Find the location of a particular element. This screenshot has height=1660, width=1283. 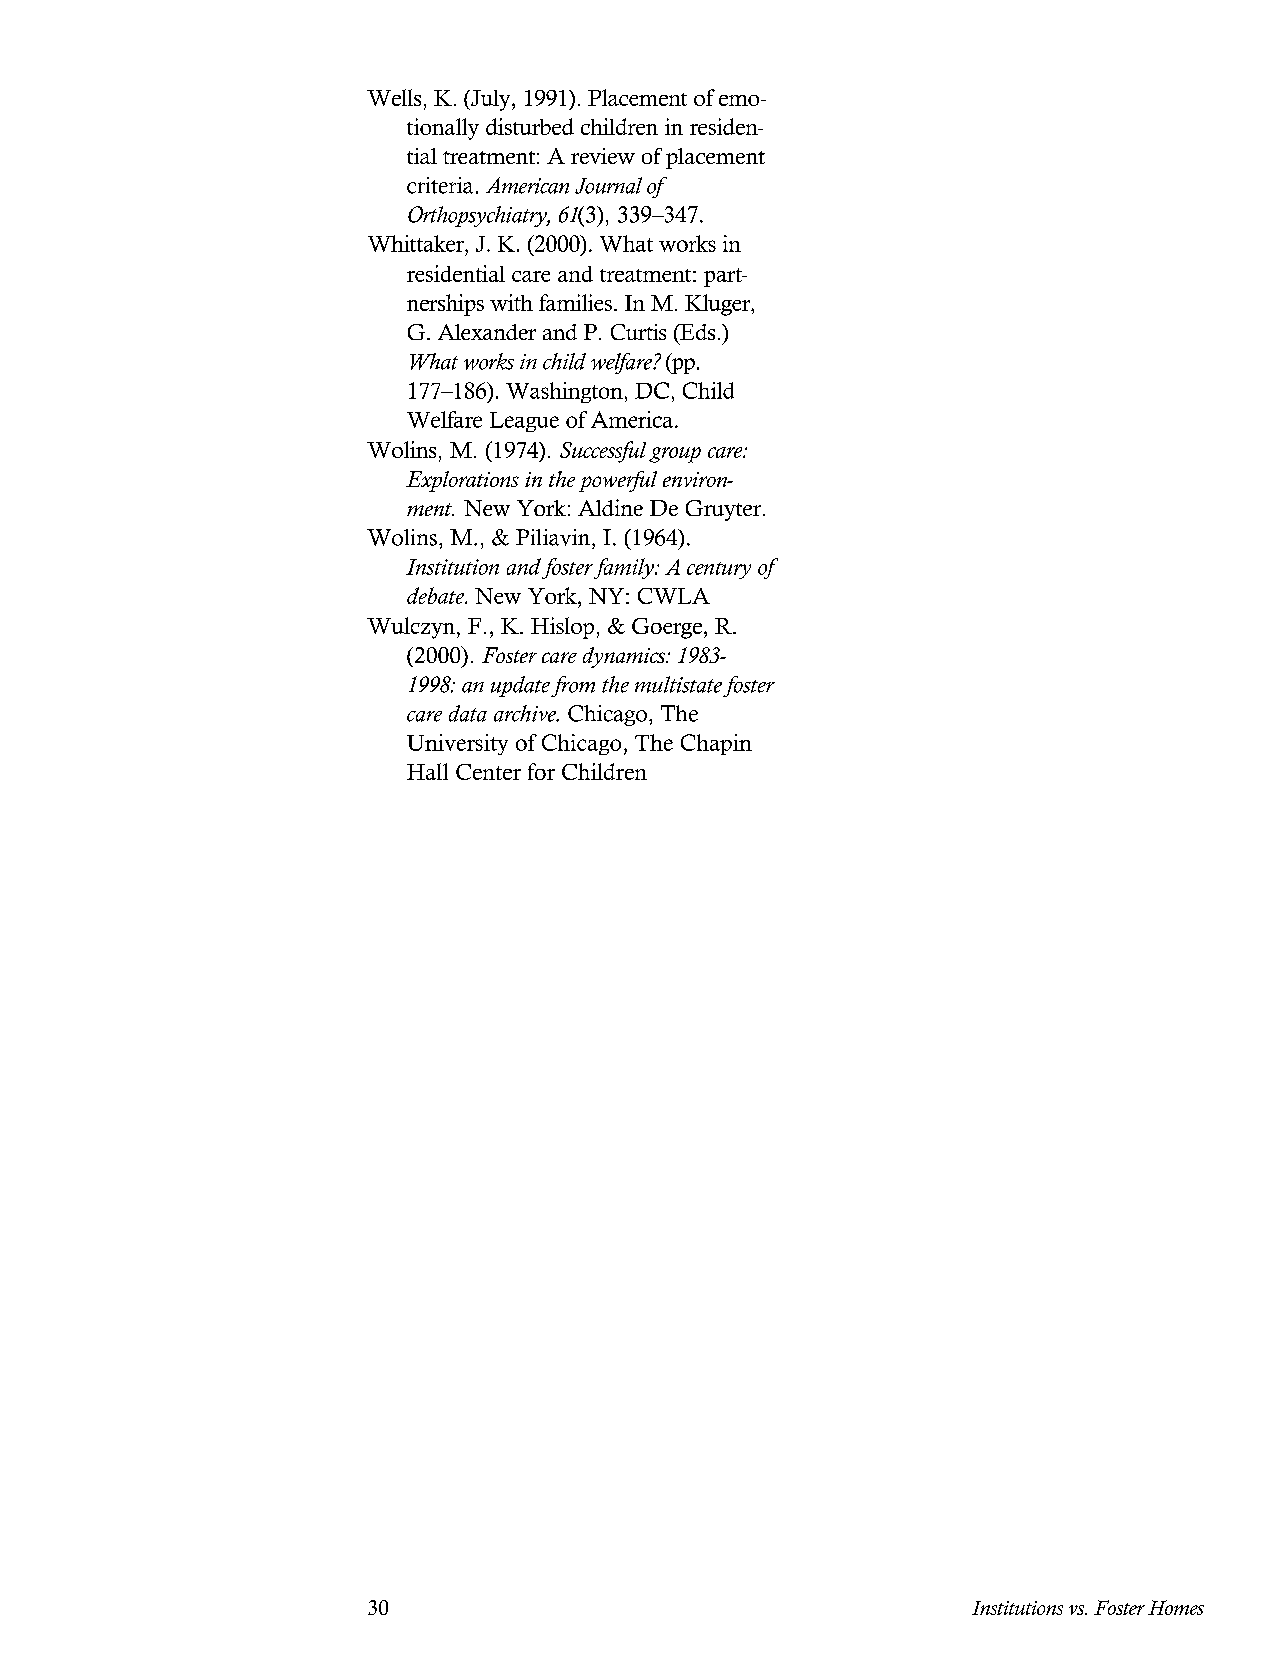

Eds is located at coordinates (696, 332).
